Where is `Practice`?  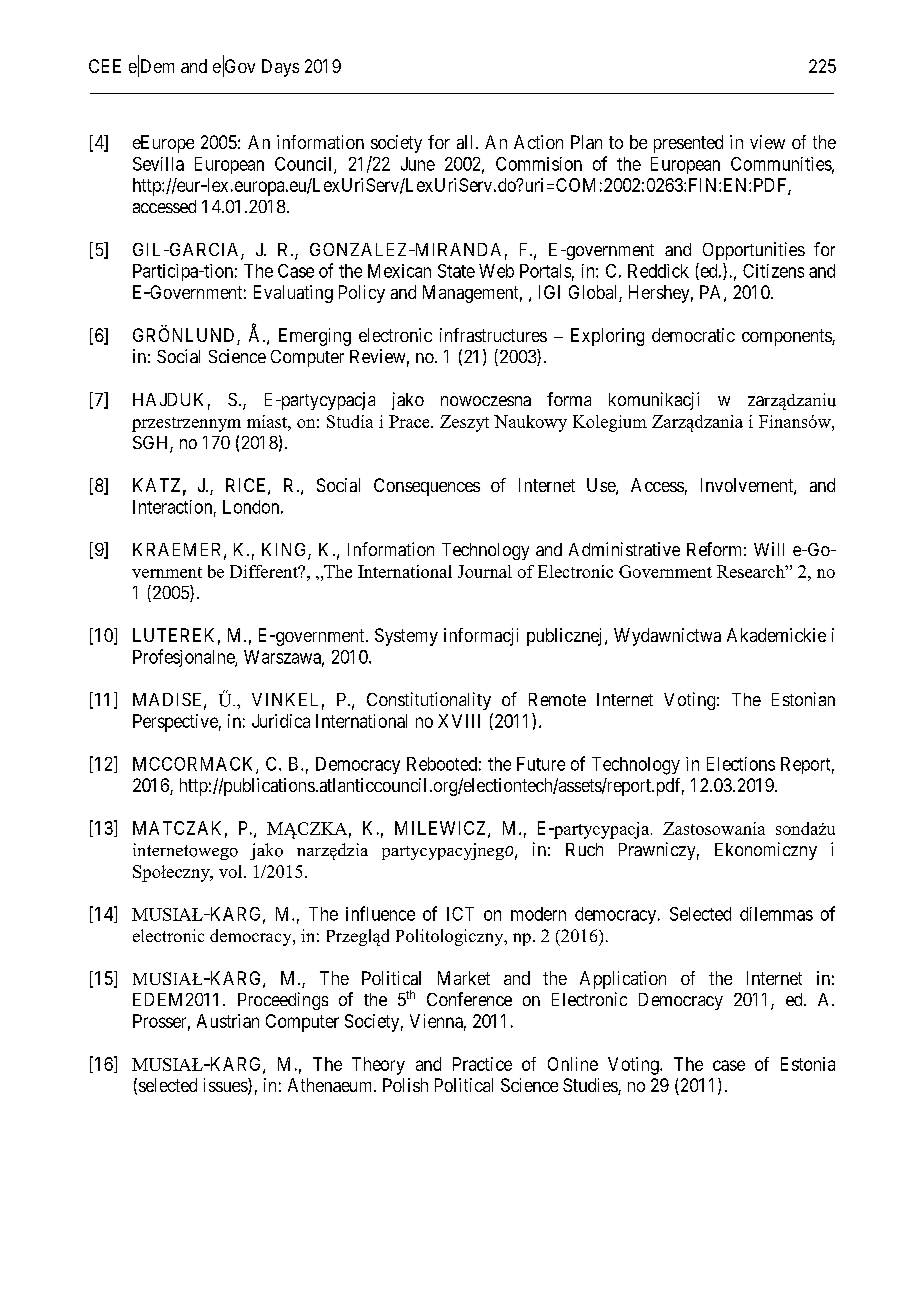 Practice is located at coordinates (482, 1064).
